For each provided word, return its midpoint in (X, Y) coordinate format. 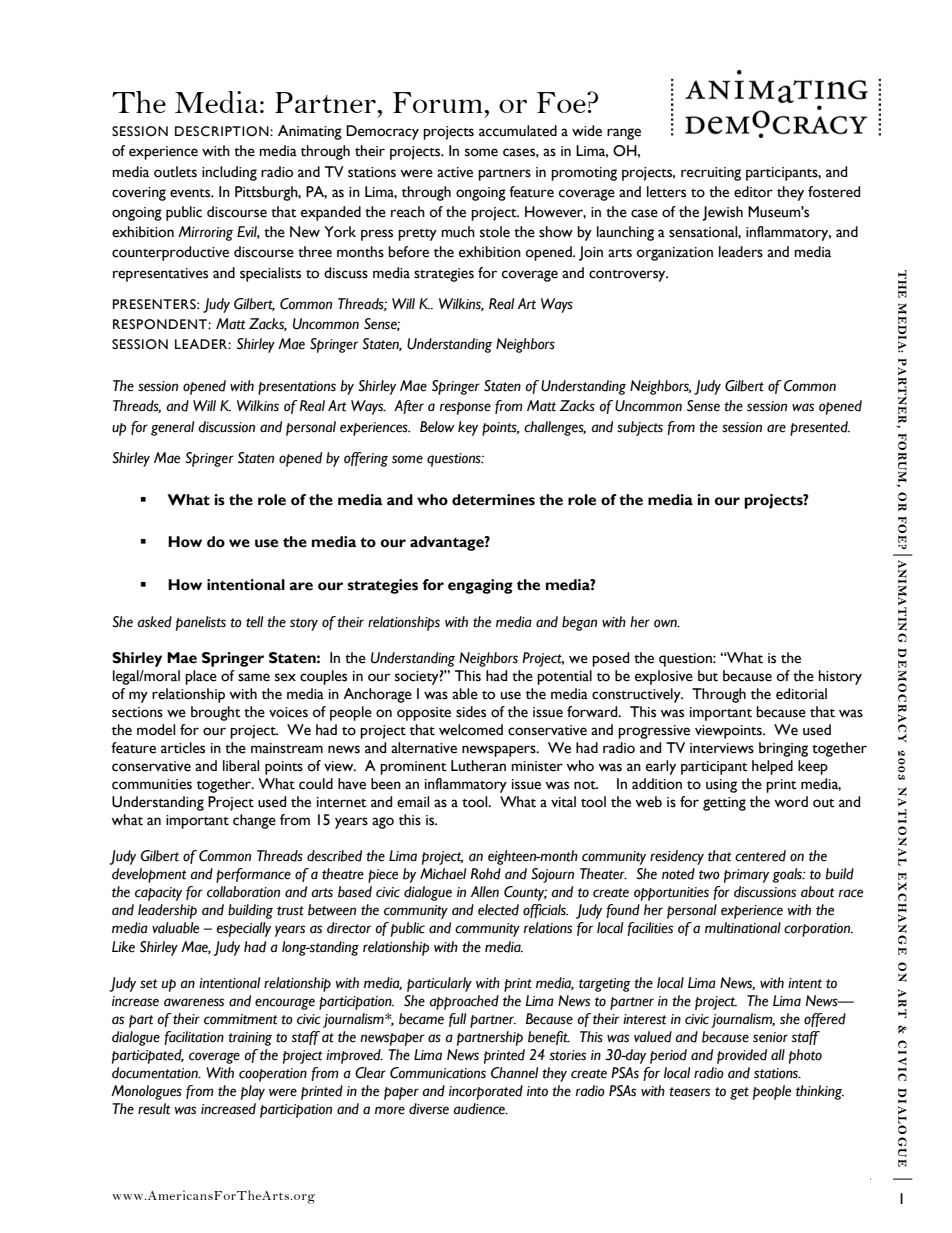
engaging (480, 586)
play (253, 1092)
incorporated (486, 1092)
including (229, 173)
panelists (201, 623)
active (455, 172)
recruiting (711, 174)
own (666, 623)
